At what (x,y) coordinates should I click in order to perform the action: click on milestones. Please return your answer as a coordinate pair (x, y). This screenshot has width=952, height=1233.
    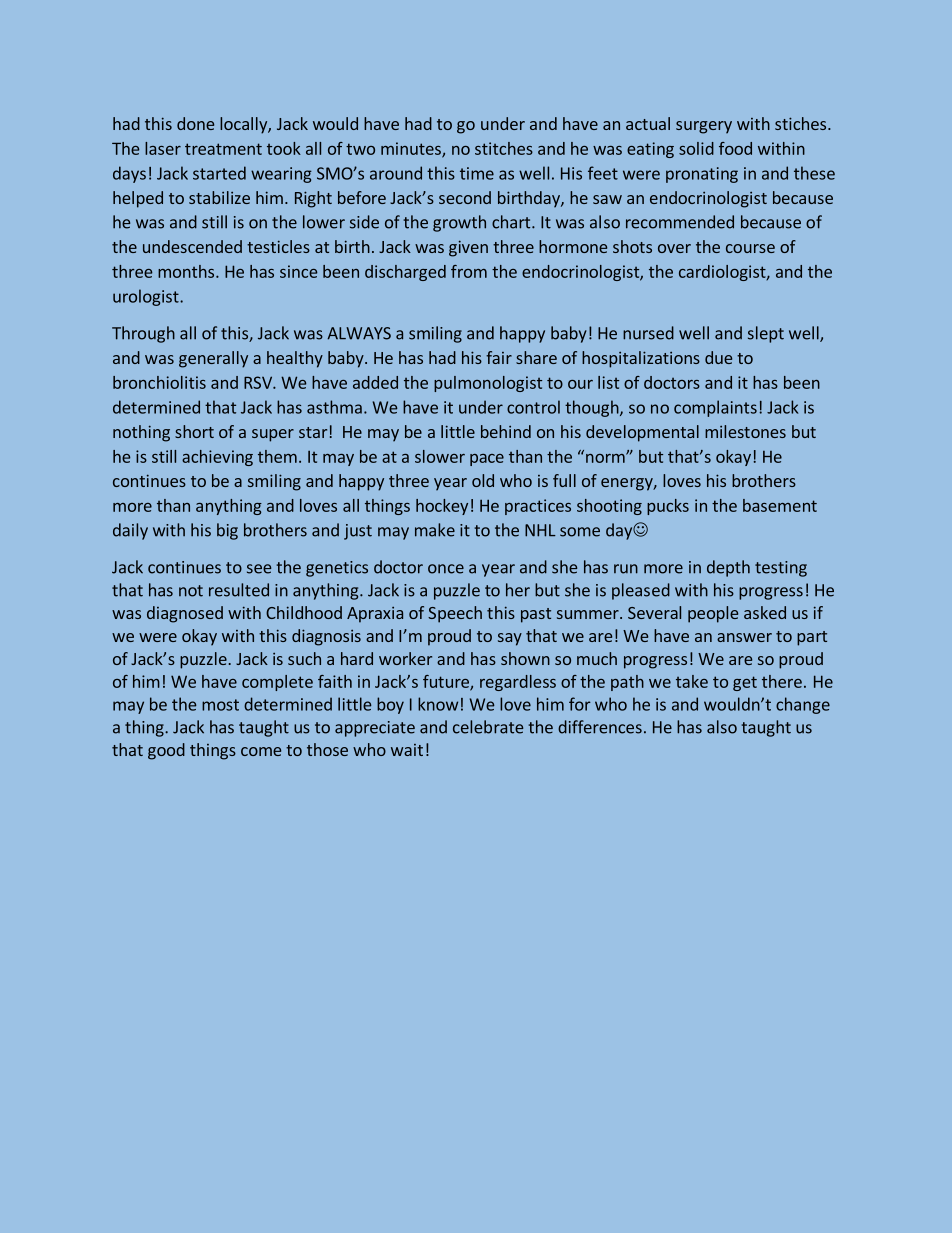
    Looking at the image, I should click on (745, 431).
